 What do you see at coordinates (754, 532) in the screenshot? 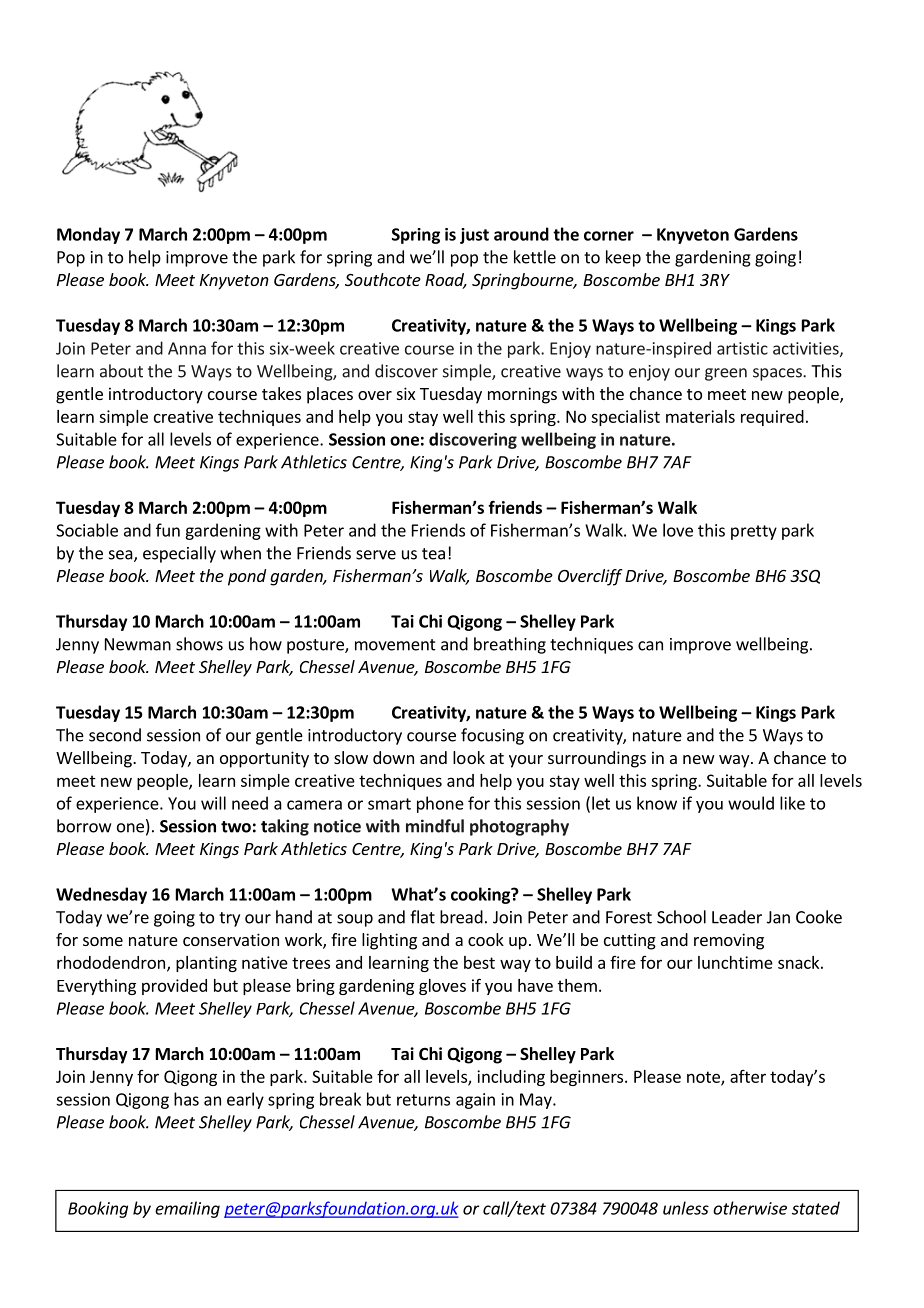
I see `pretty` at bounding box center [754, 532].
